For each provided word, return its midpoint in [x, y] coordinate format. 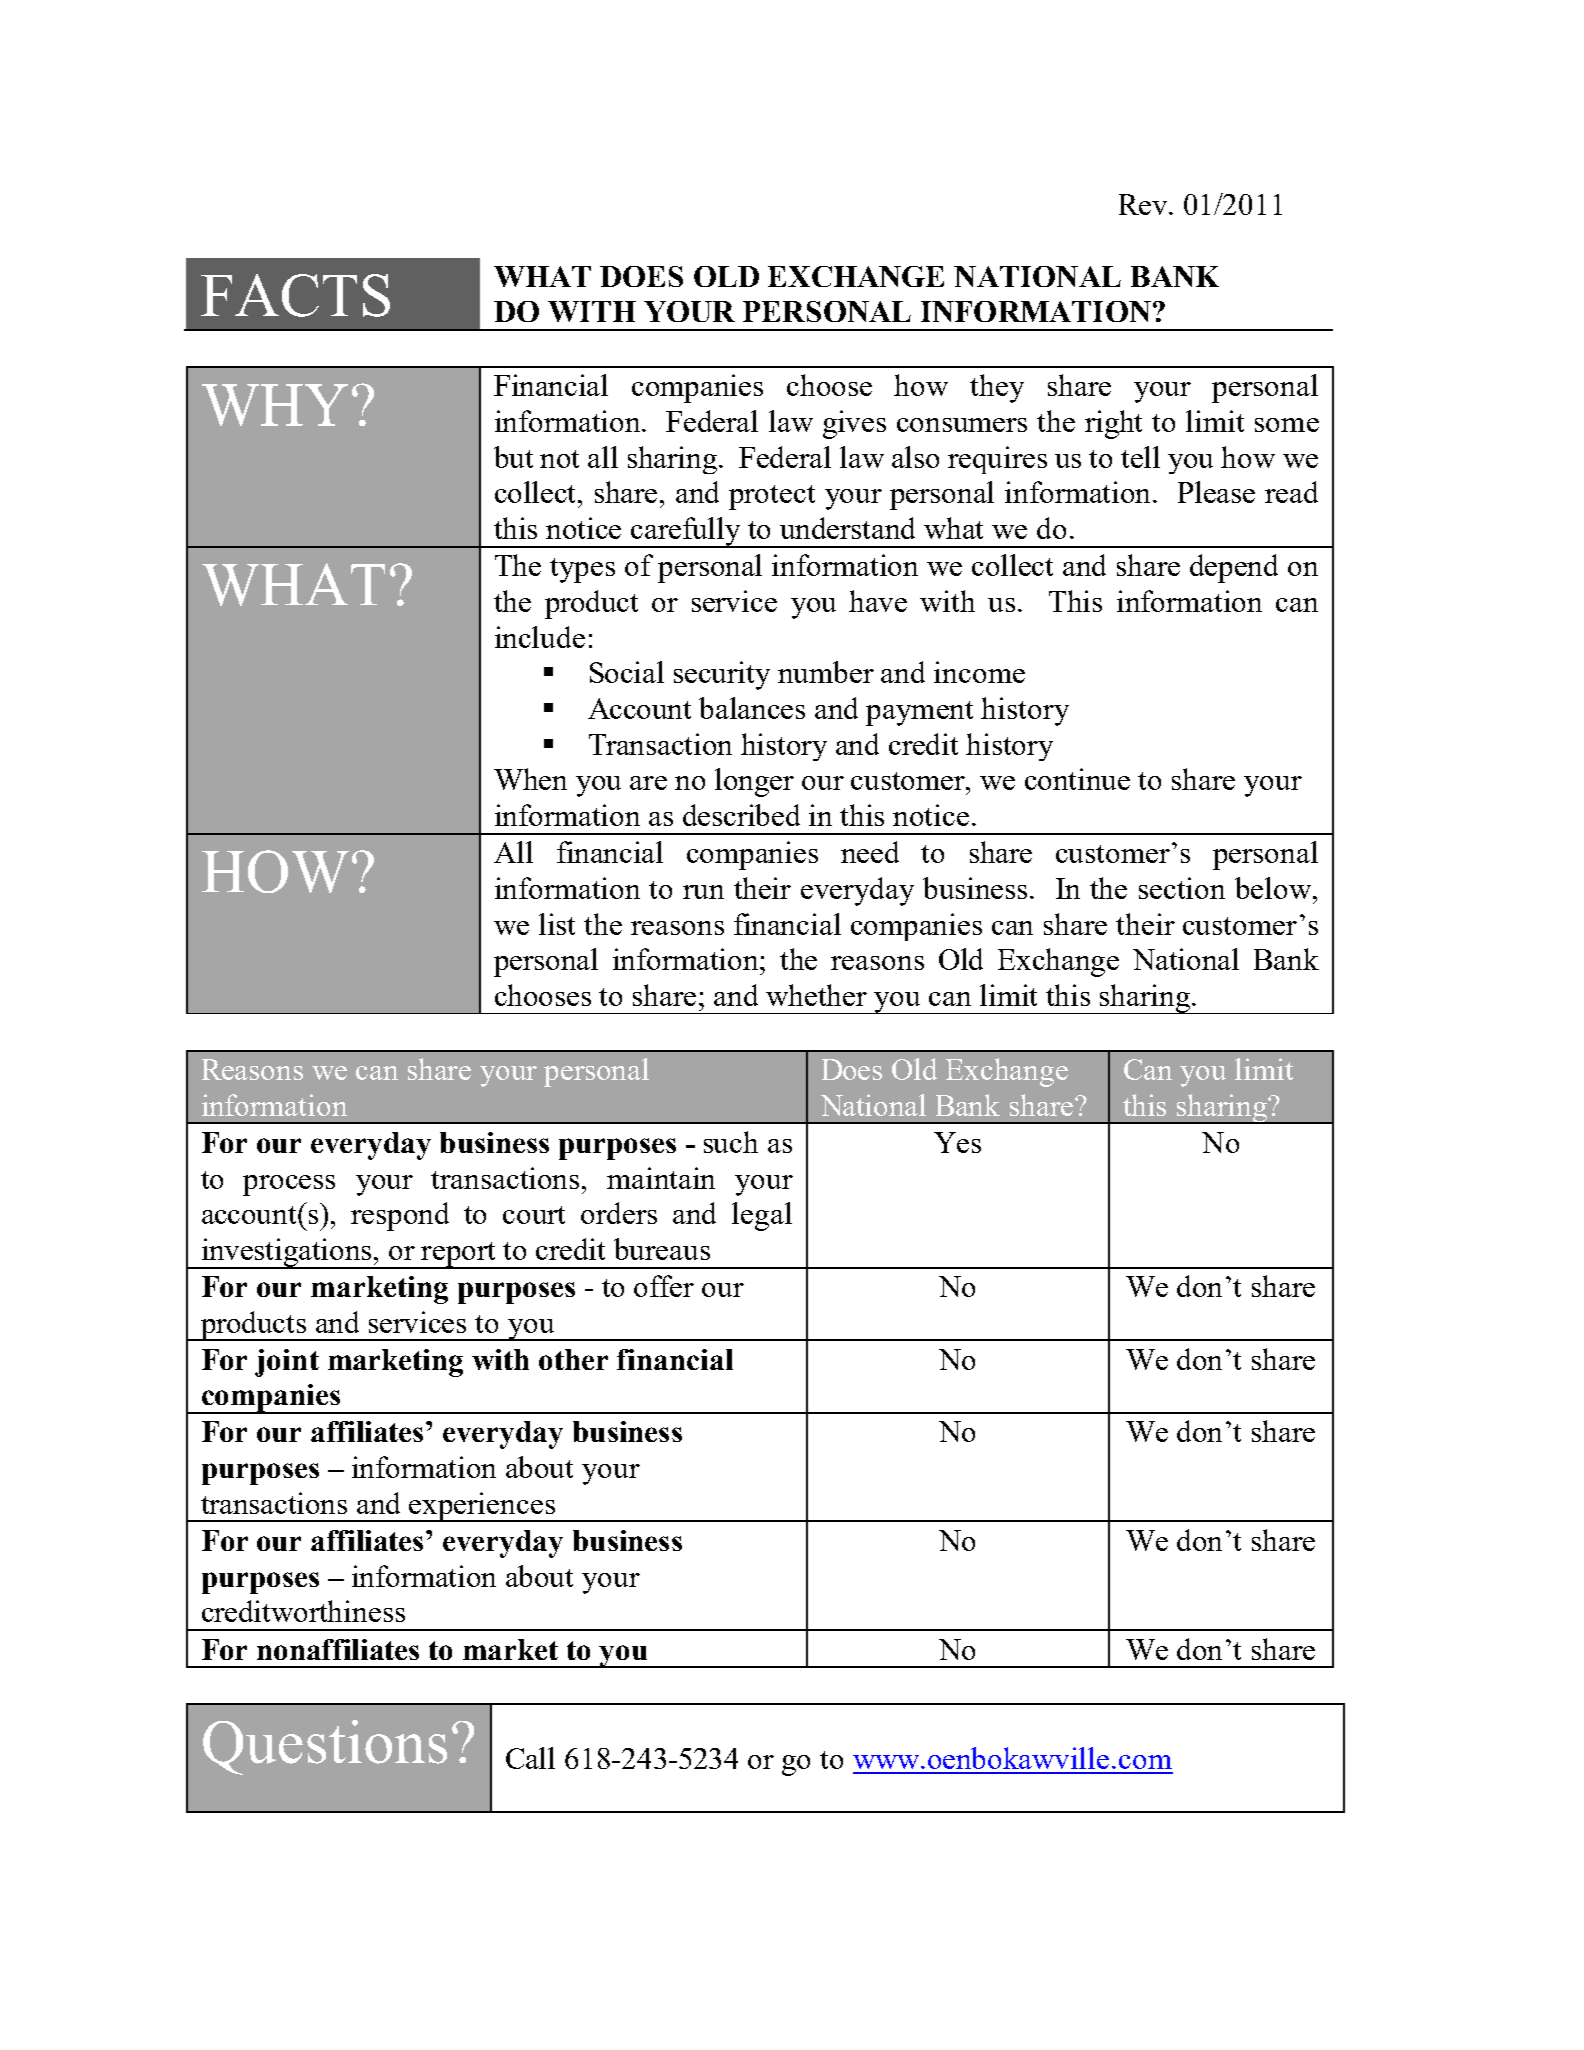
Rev [1144, 204]
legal [762, 1216]
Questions [325, 1747]
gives [854, 424]
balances [752, 708]
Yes [957, 1142]
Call [530, 1758]
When [530, 779]
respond [400, 1216]
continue [1077, 779]
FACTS [295, 295]
